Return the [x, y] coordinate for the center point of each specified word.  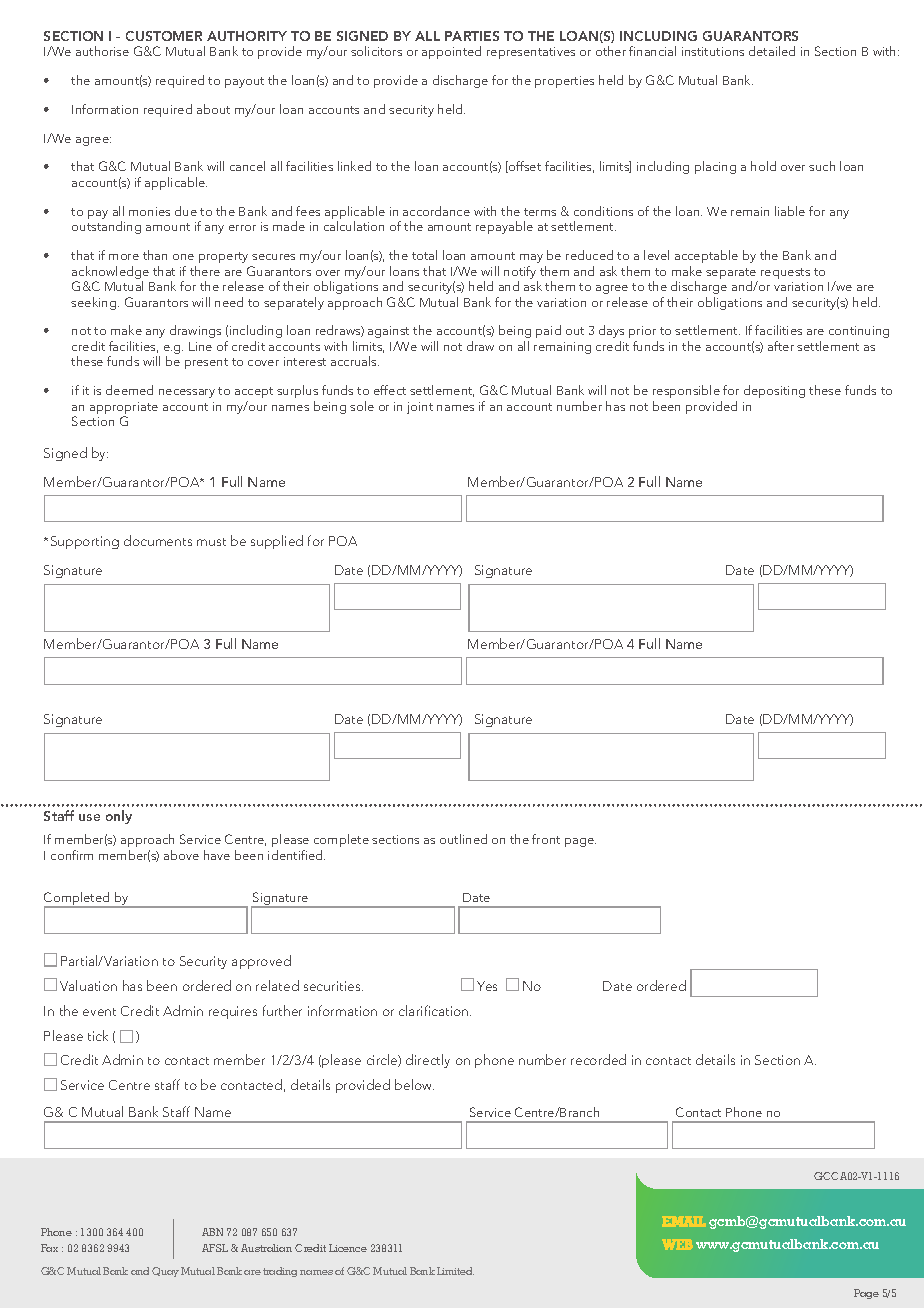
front [546, 839]
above [181, 855]
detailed [772, 51]
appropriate [124, 409]
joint [420, 408]
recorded [598, 1059]
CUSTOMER [164, 36]
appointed [451, 52]
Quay [165, 1272]
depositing [774, 391]
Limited [455, 1271]
